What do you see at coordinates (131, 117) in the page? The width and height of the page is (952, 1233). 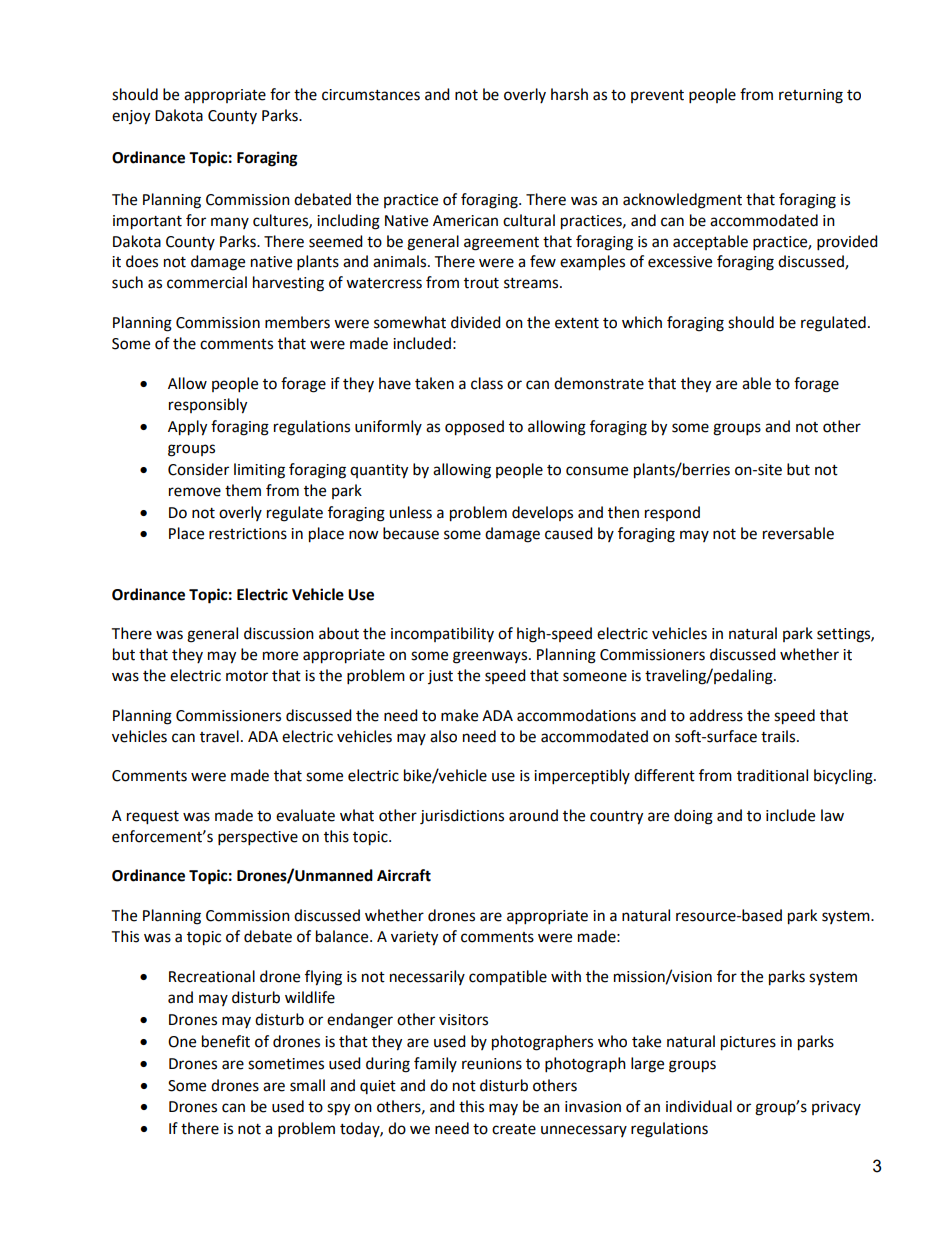 I see `enjoy` at bounding box center [131, 117].
